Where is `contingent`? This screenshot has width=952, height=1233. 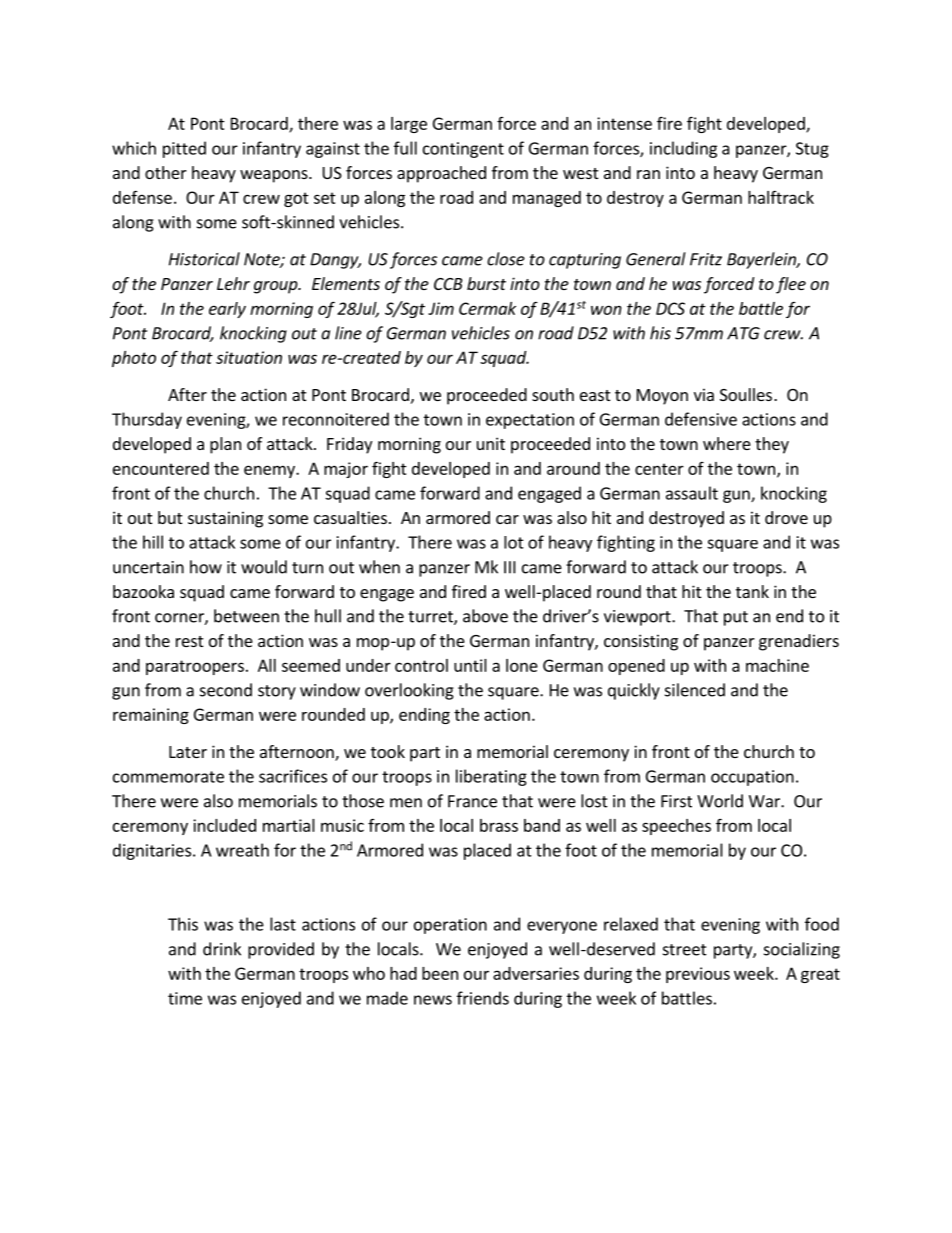
contingent is located at coordinates (463, 150).
